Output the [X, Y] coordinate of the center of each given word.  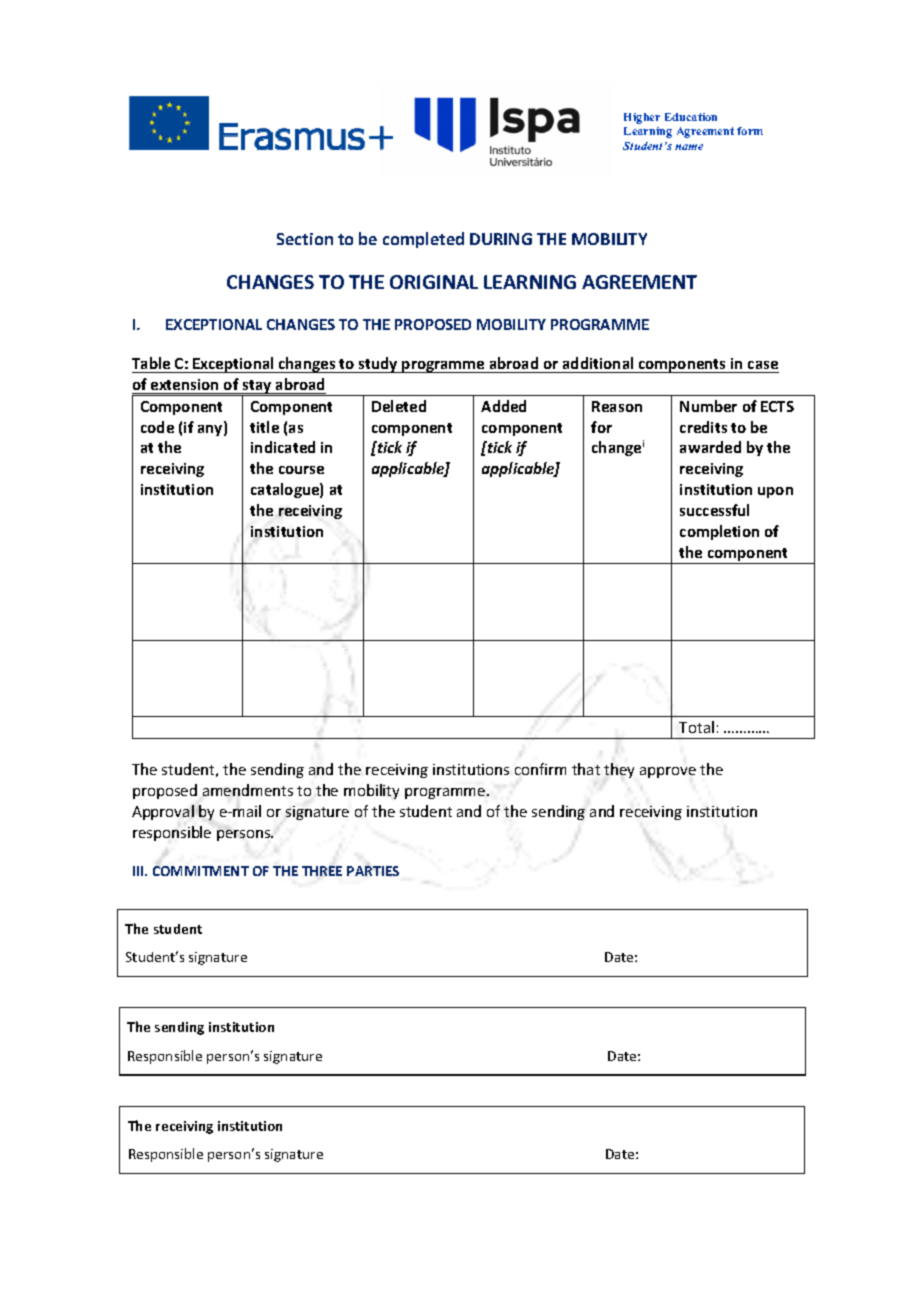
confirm [540, 769]
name [689, 147]
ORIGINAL [434, 282]
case [763, 365]
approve [668, 772]
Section [305, 239]
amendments [248, 790]
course [301, 470]
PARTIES [373, 871]
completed [423, 240]
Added [503, 406]
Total [696, 727]
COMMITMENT [201, 871]
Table [151, 363]
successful [714, 510]
